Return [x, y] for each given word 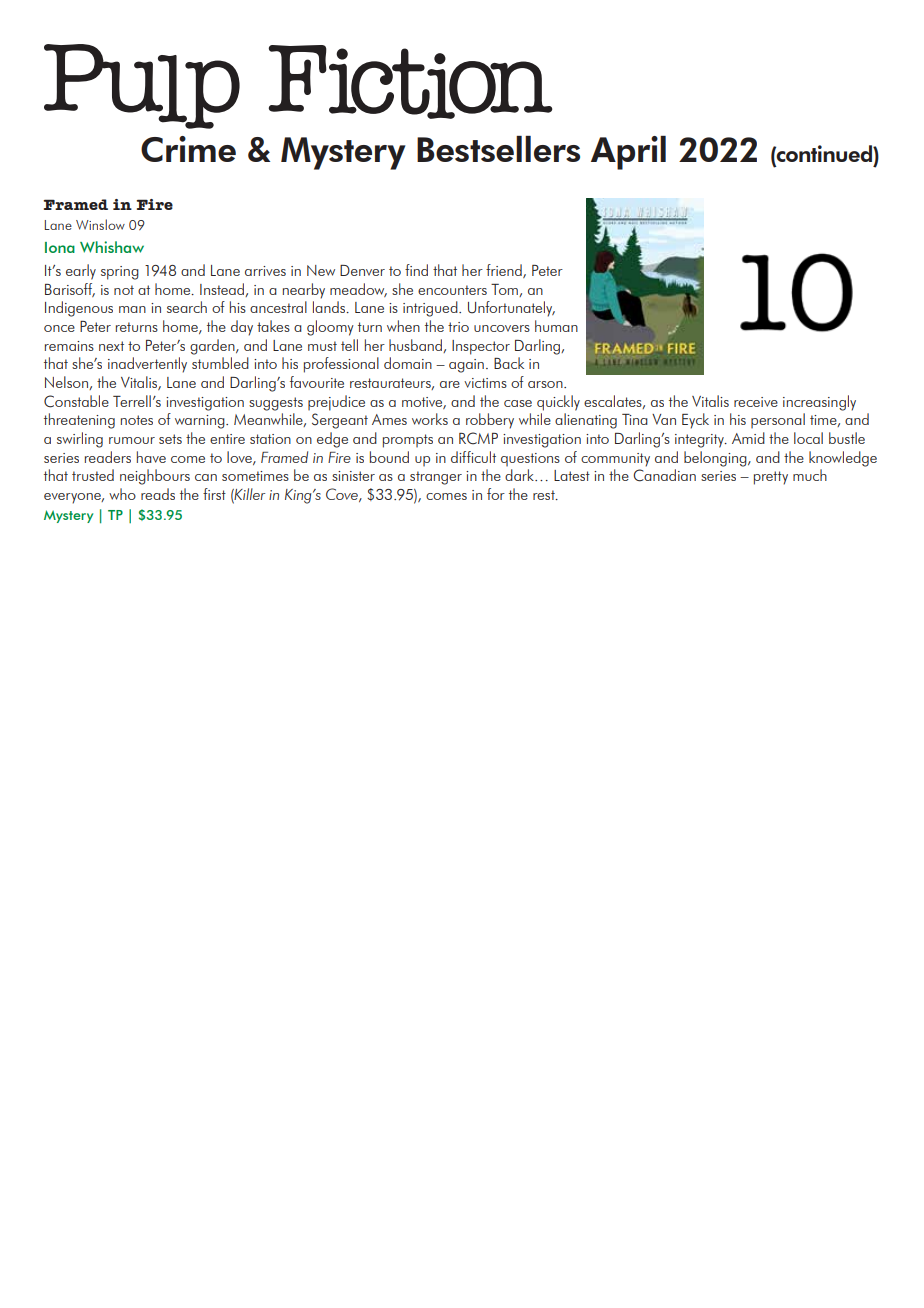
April [628, 153]
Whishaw [112, 247]
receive [756, 402]
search [187, 307]
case [518, 403]
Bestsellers [498, 149]
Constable [76, 401]
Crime [188, 149]
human [556, 326]
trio [458, 327]
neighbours [155, 477]
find [416, 270]
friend [505, 271]
